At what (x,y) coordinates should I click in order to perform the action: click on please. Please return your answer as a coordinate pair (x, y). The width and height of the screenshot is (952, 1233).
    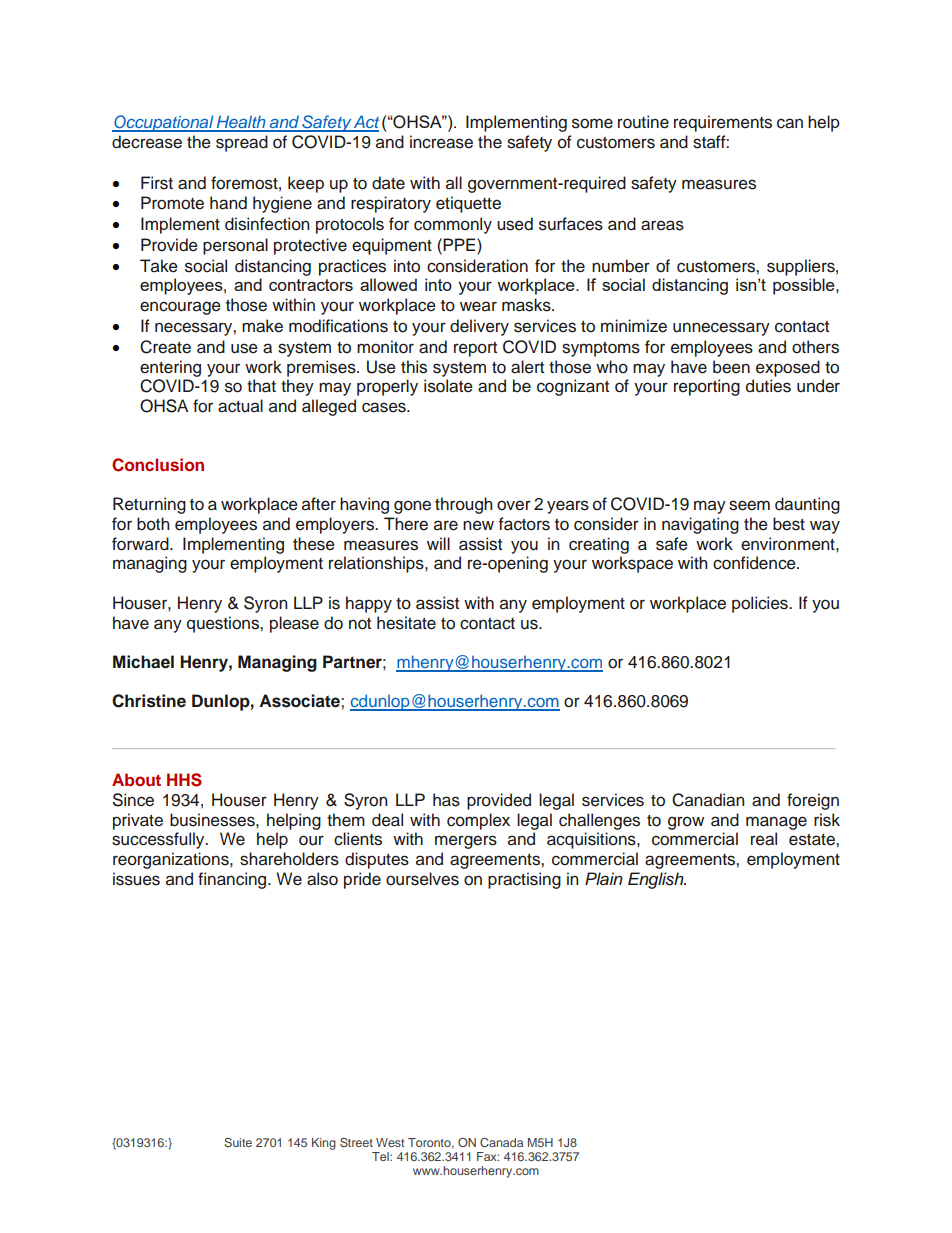
    Looking at the image, I should click on (294, 624).
